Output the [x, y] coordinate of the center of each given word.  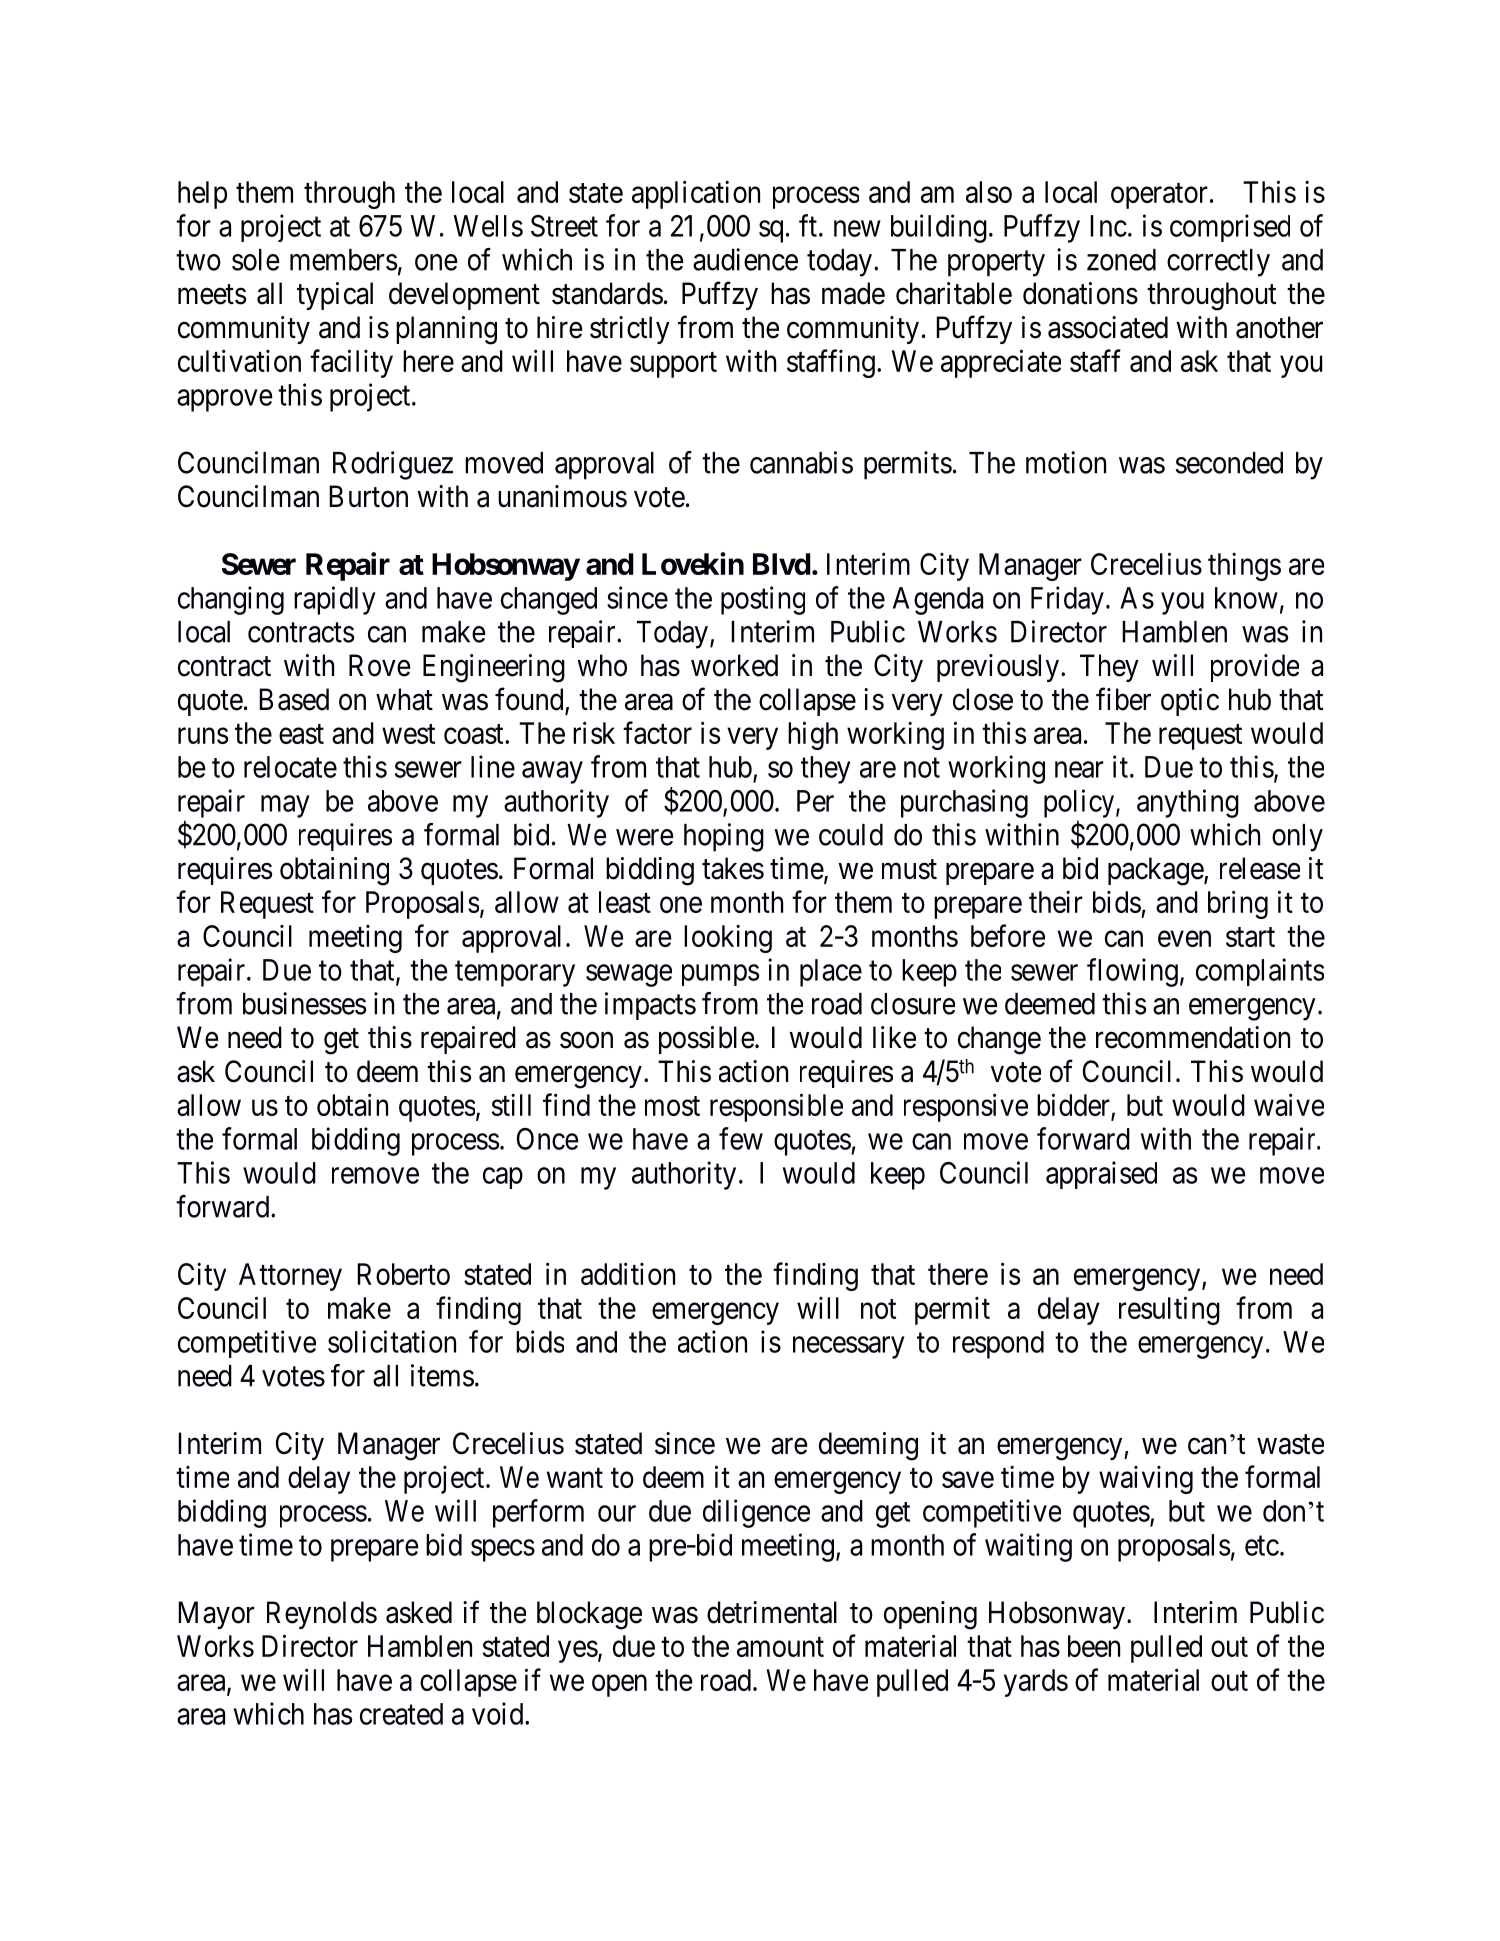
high [813, 735]
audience [745, 259]
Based [294, 699]
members [343, 260]
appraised [1101, 1175]
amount [780, 1647]
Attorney [290, 1277]
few [741, 1138]
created [401, 1714]
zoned [1121, 260]
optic [1190, 702]
